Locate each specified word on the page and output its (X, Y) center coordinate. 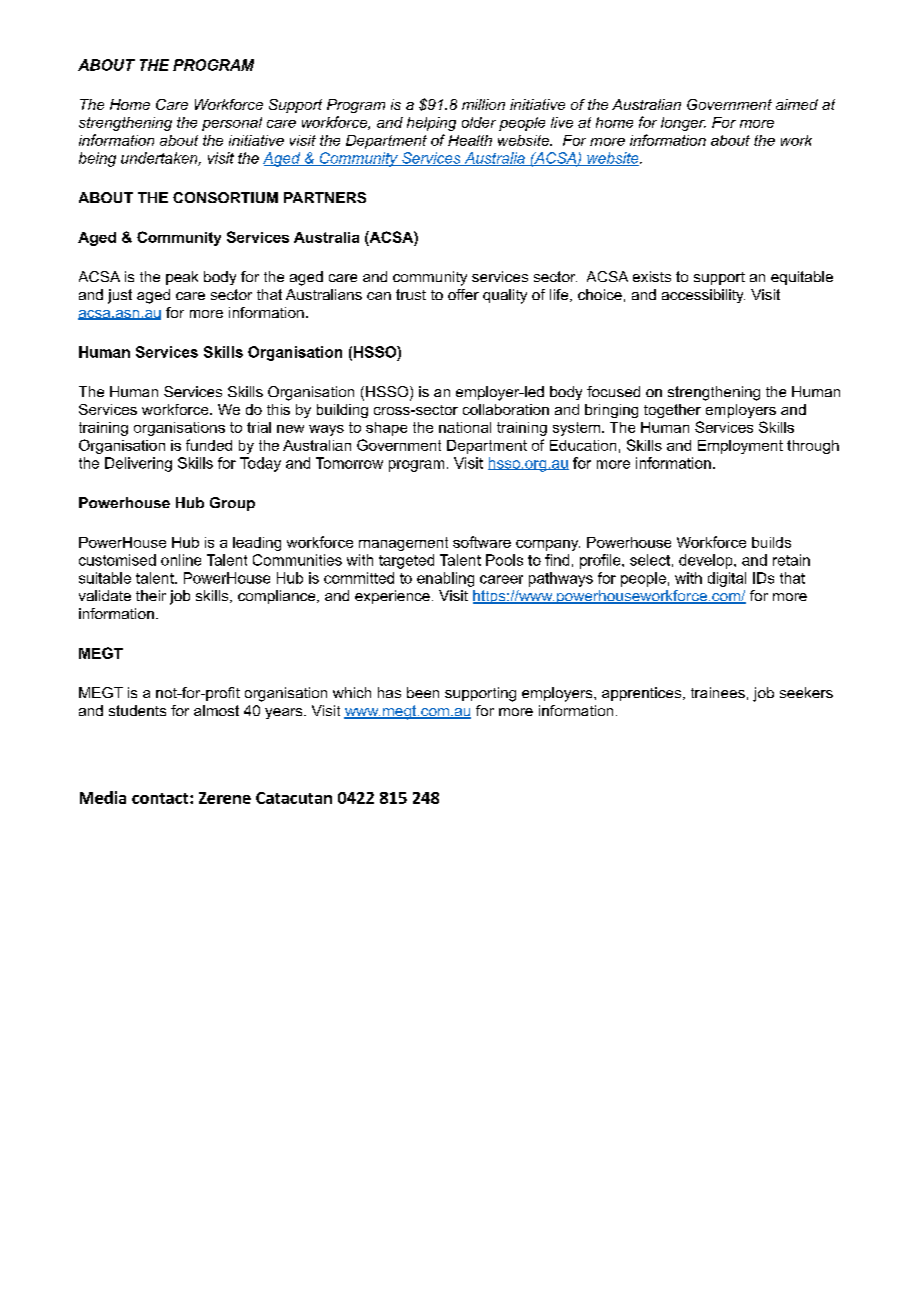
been (423, 692)
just (120, 296)
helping (431, 124)
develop (707, 561)
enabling (445, 579)
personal (232, 124)
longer (683, 124)
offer (463, 294)
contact (161, 798)
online (181, 560)
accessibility (703, 296)
